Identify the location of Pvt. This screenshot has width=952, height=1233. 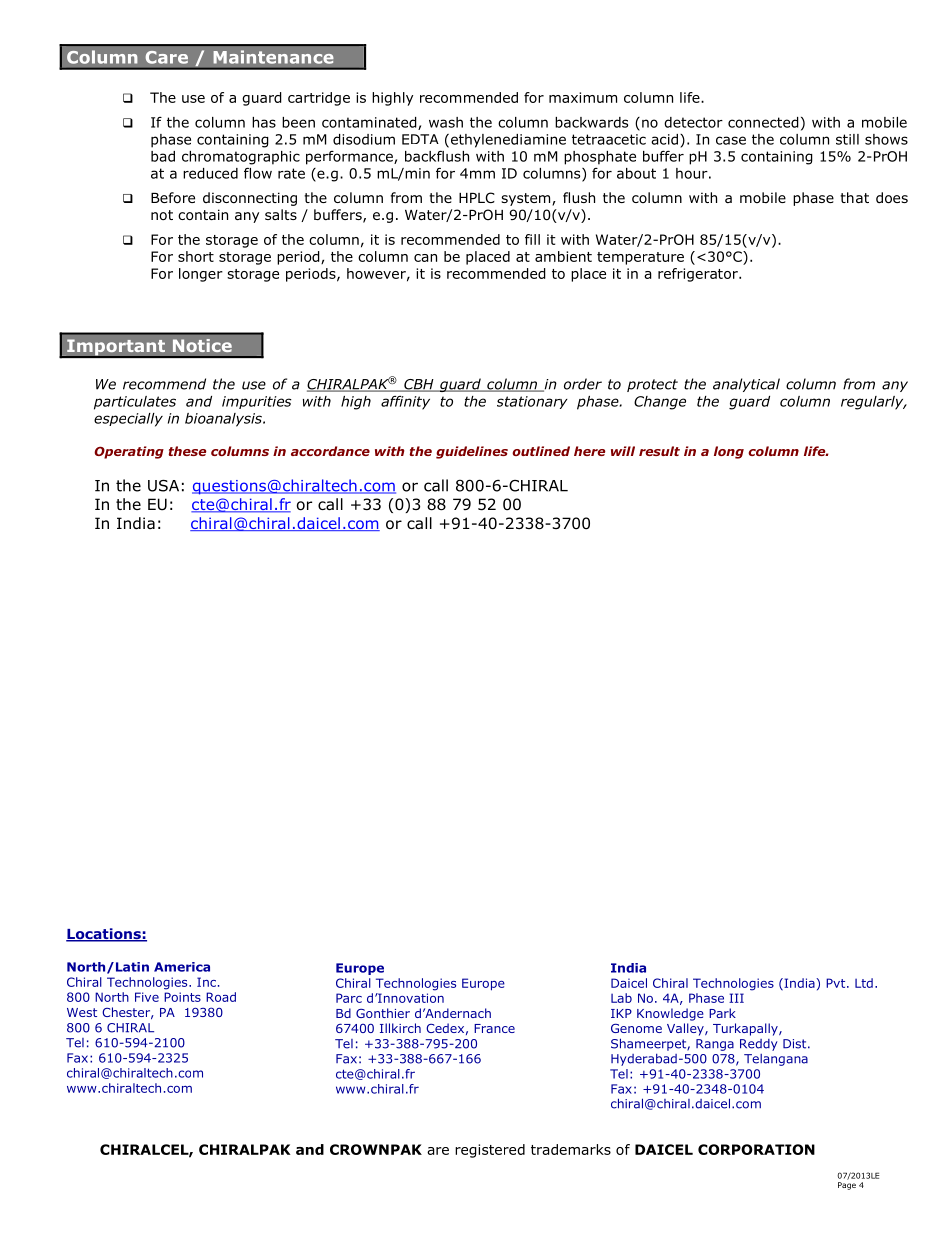
(837, 983).
